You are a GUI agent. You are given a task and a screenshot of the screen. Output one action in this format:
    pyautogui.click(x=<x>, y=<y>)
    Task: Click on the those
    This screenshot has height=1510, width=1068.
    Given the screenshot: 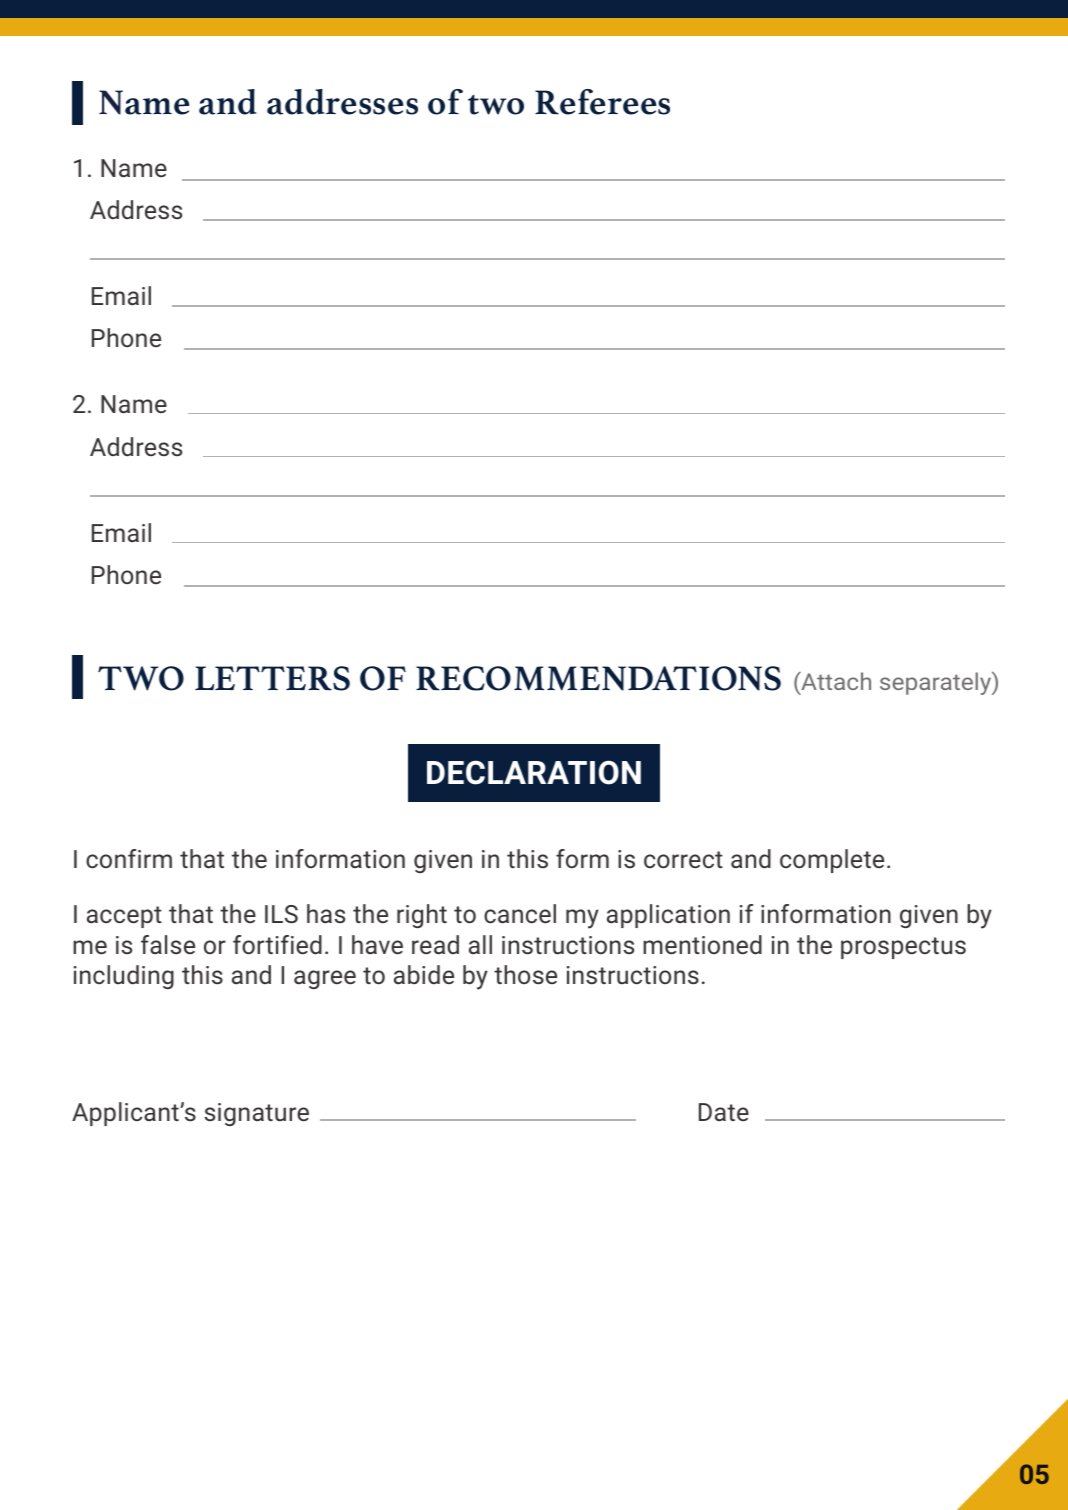 What is the action you would take?
    pyautogui.click(x=525, y=974)
